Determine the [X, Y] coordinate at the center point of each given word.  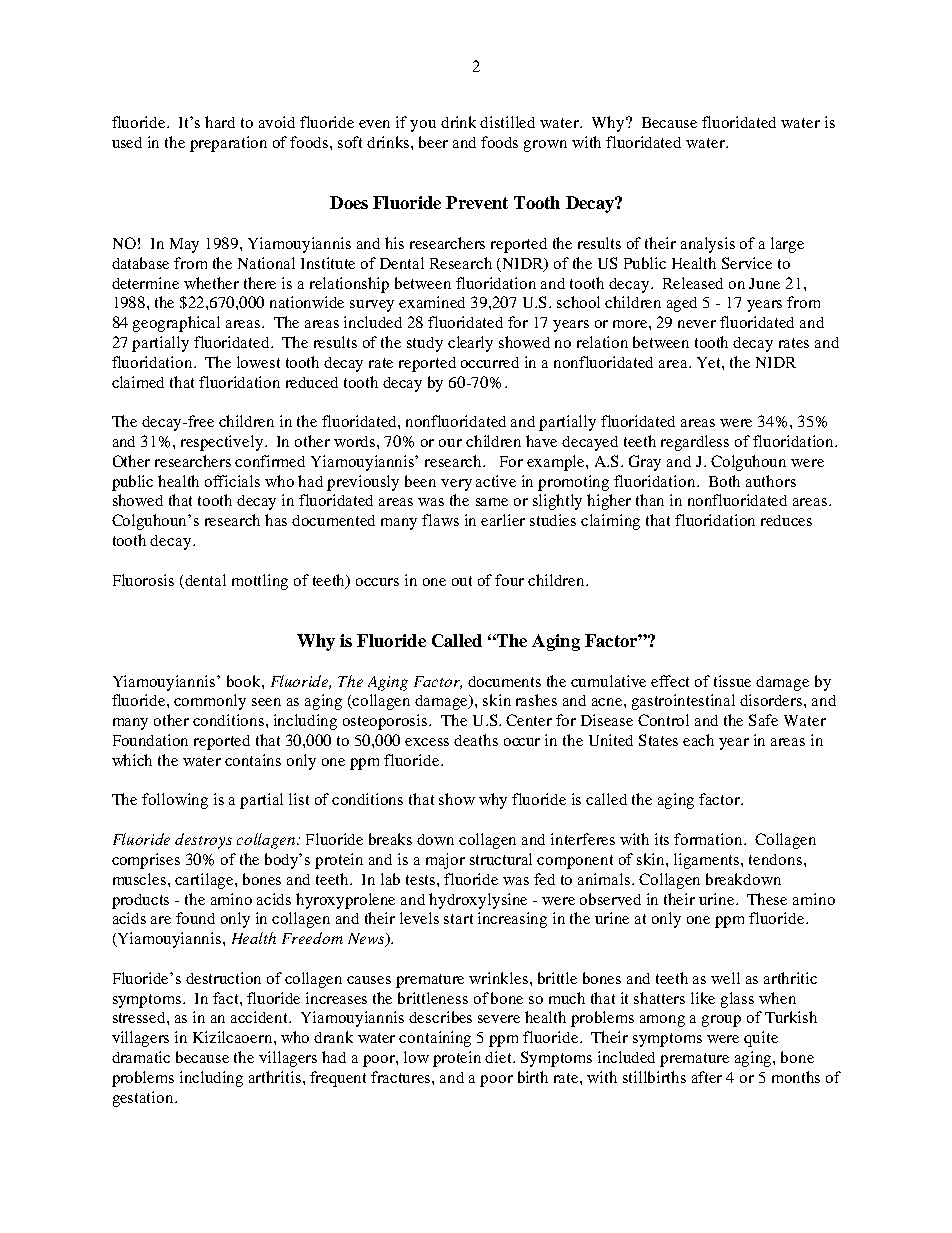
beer [433, 142]
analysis [708, 245]
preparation [228, 144]
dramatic [141, 1057]
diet [500, 1057]
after [707, 1077]
